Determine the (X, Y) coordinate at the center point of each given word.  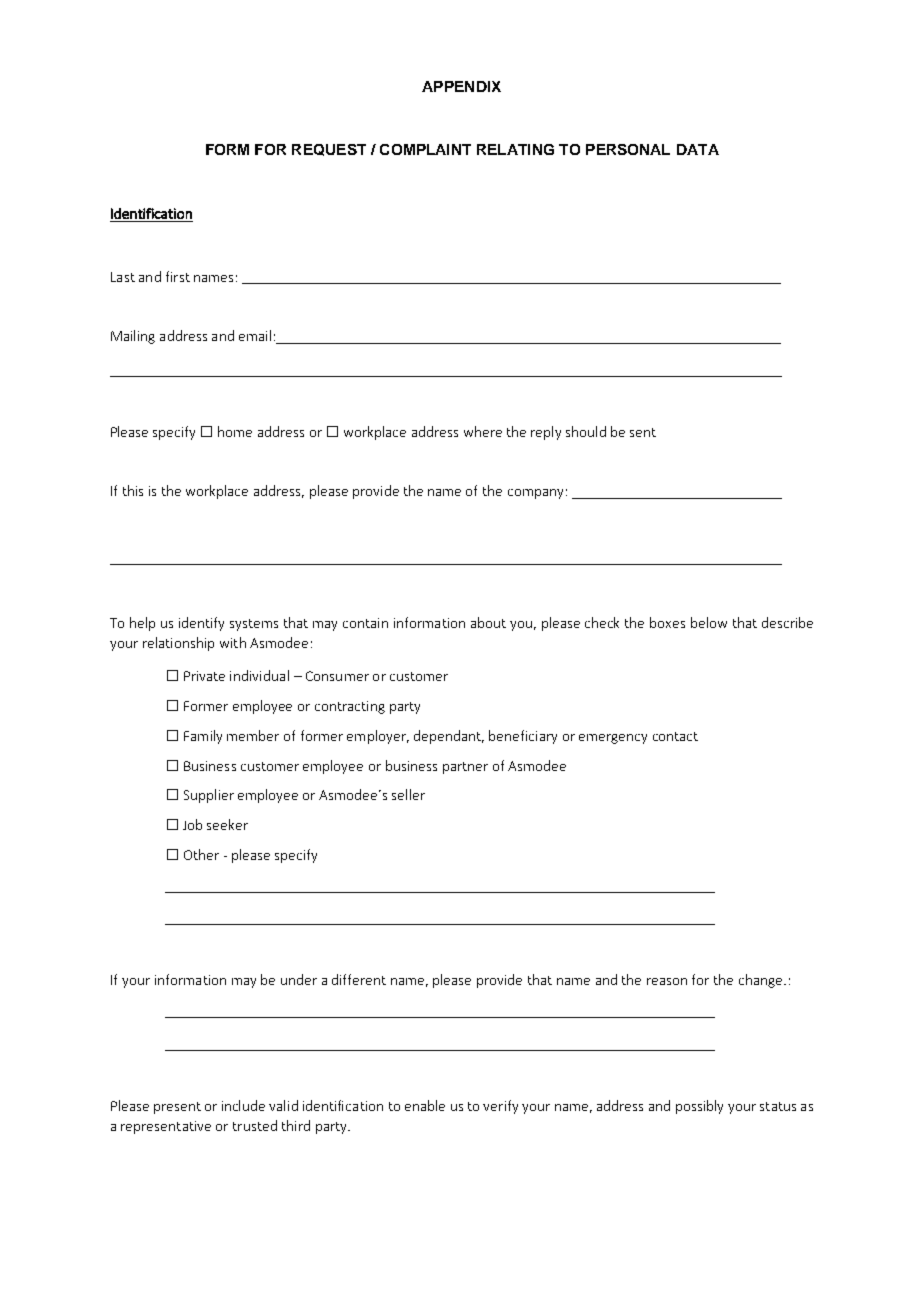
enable (425, 1105)
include (243, 1105)
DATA (698, 149)
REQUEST (329, 150)
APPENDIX (461, 86)
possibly (699, 1107)
